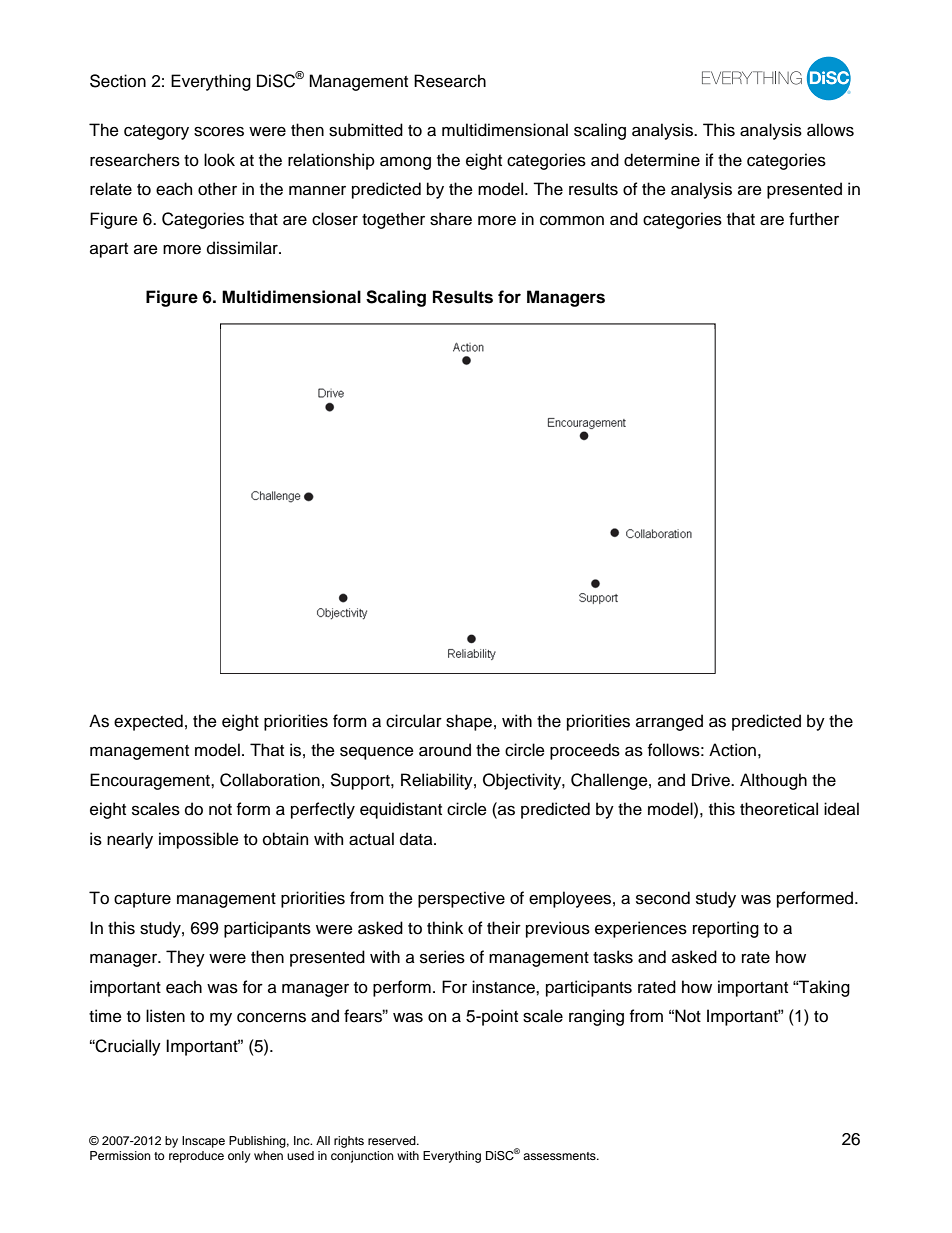 This screenshot has height=1233, width=952. I want to click on Encouragement, so click(151, 781).
